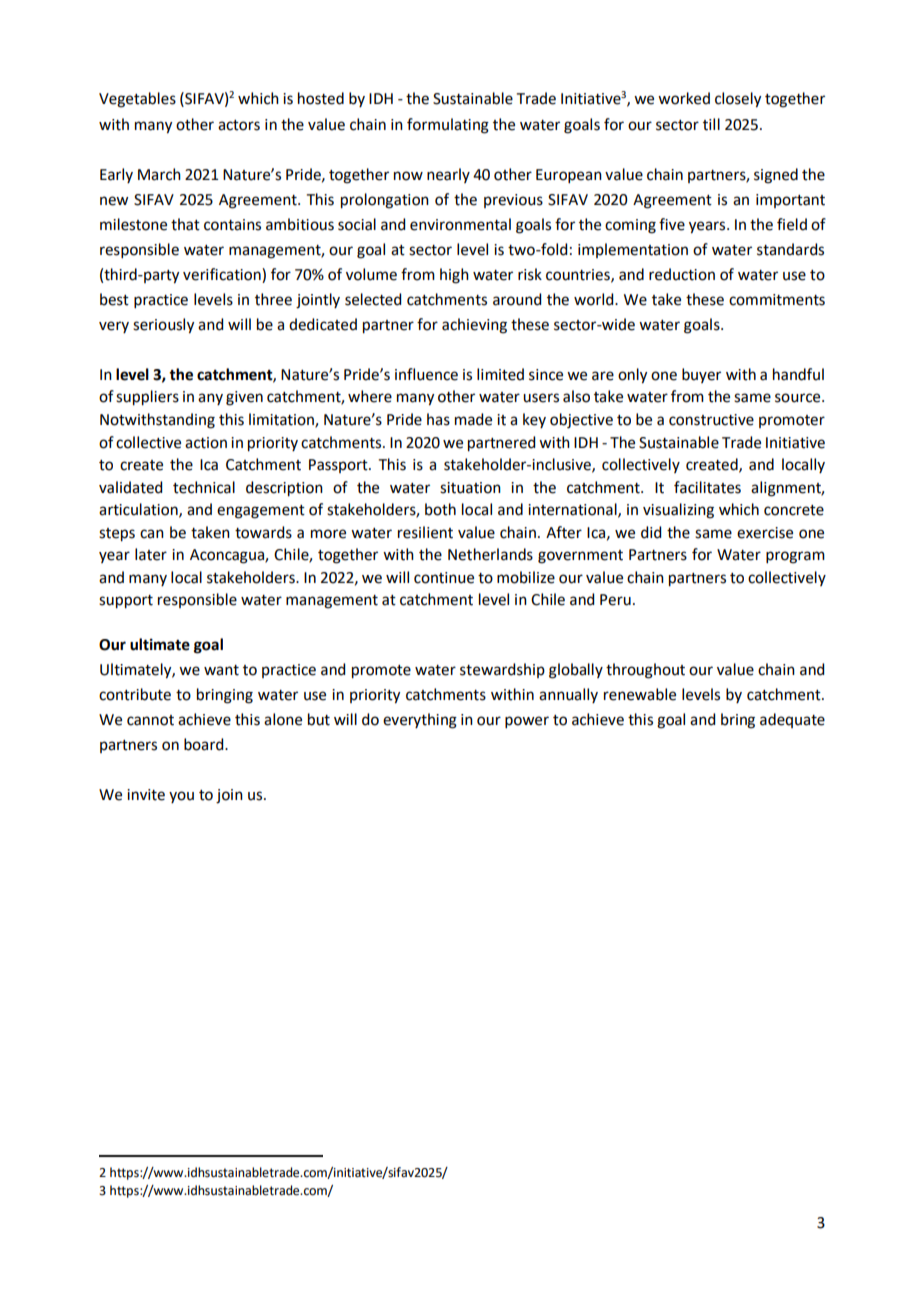 The height and width of the document is (1308, 924). What do you see at coordinates (711, 124) in the document?
I see `till` at bounding box center [711, 124].
